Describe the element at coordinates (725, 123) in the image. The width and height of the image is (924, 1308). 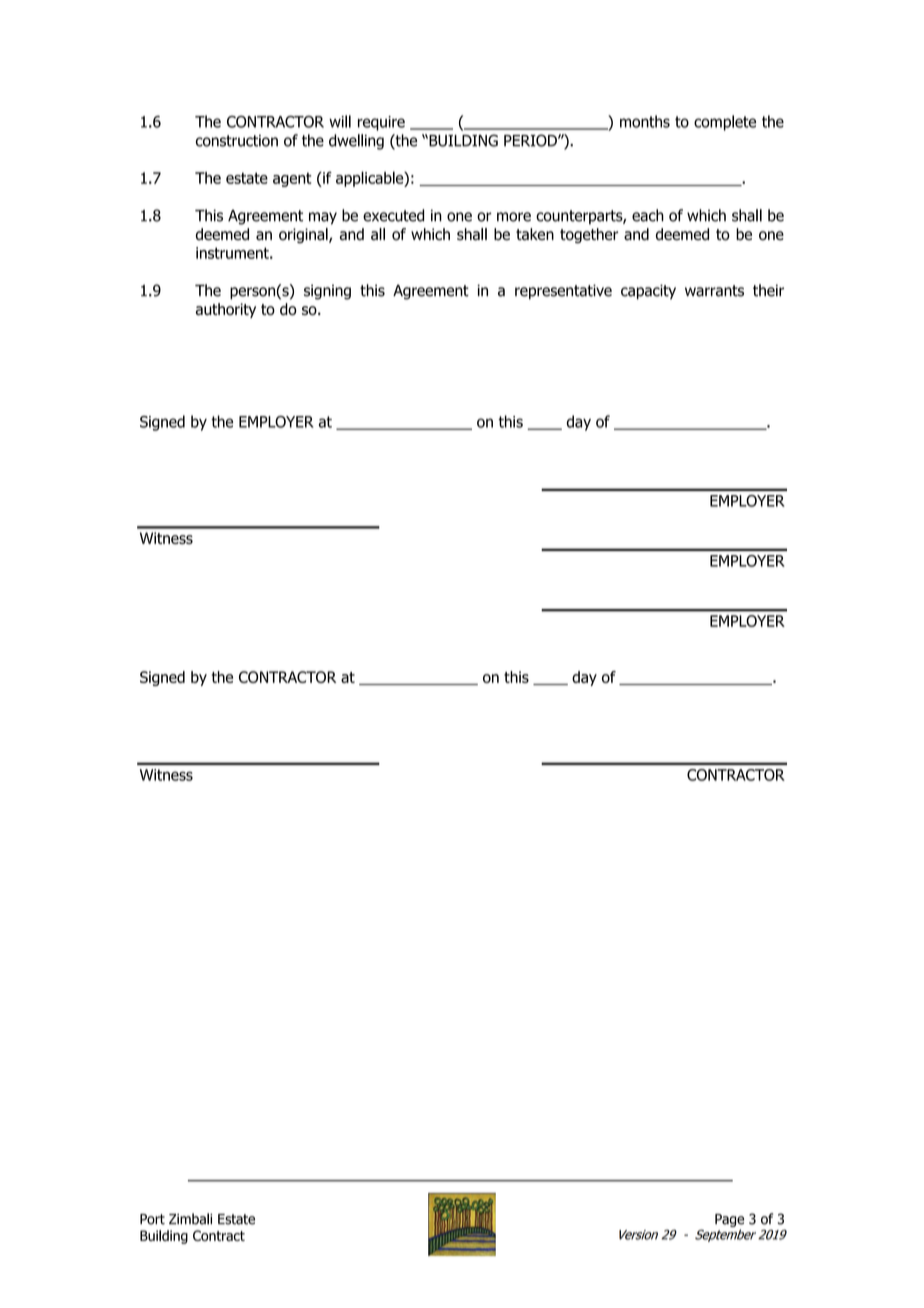
I see `complete` at that location.
